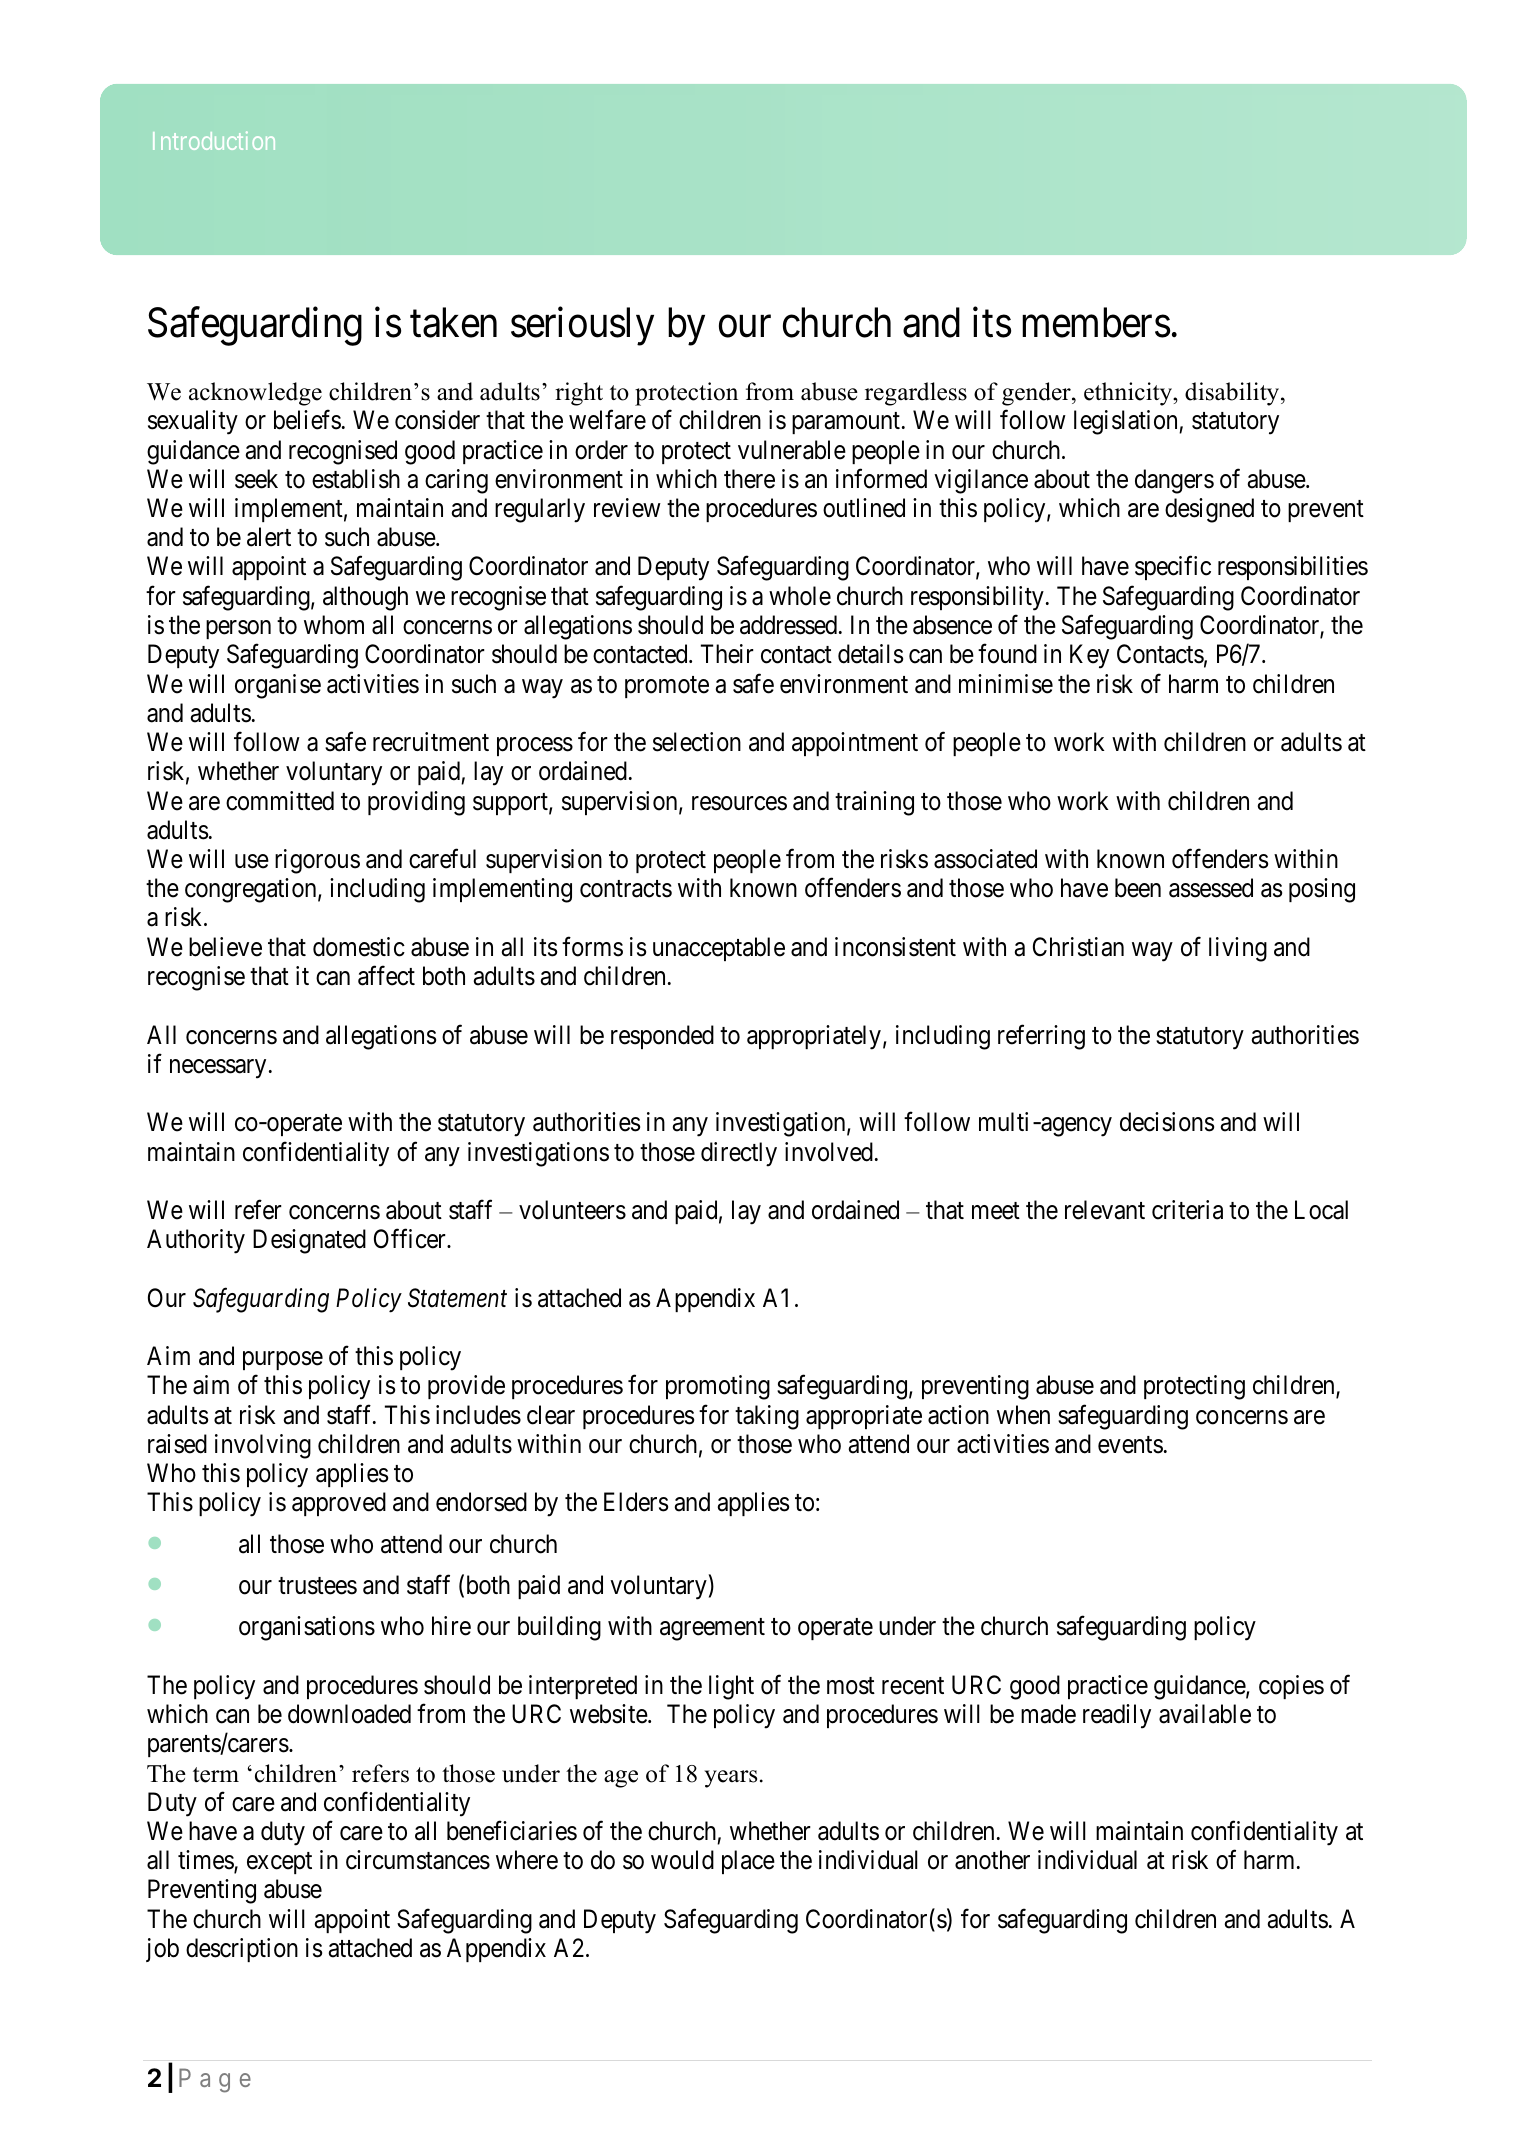 The width and height of the document is (1514, 2141). What do you see at coordinates (992, 1860) in the document?
I see `another` at bounding box center [992, 1860].
